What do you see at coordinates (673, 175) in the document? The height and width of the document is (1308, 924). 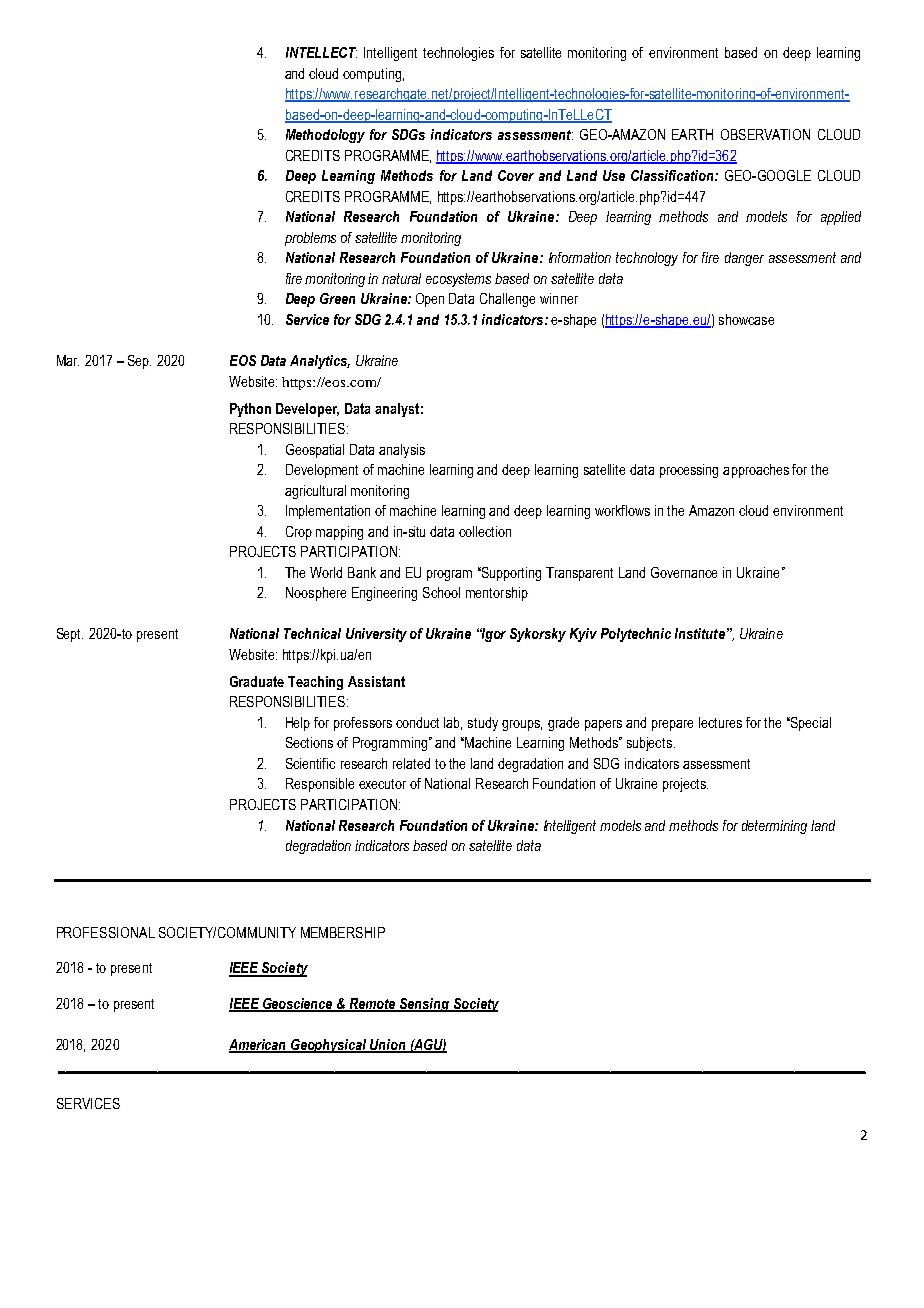 I see `Classification` at bounding box center [673, 175].
